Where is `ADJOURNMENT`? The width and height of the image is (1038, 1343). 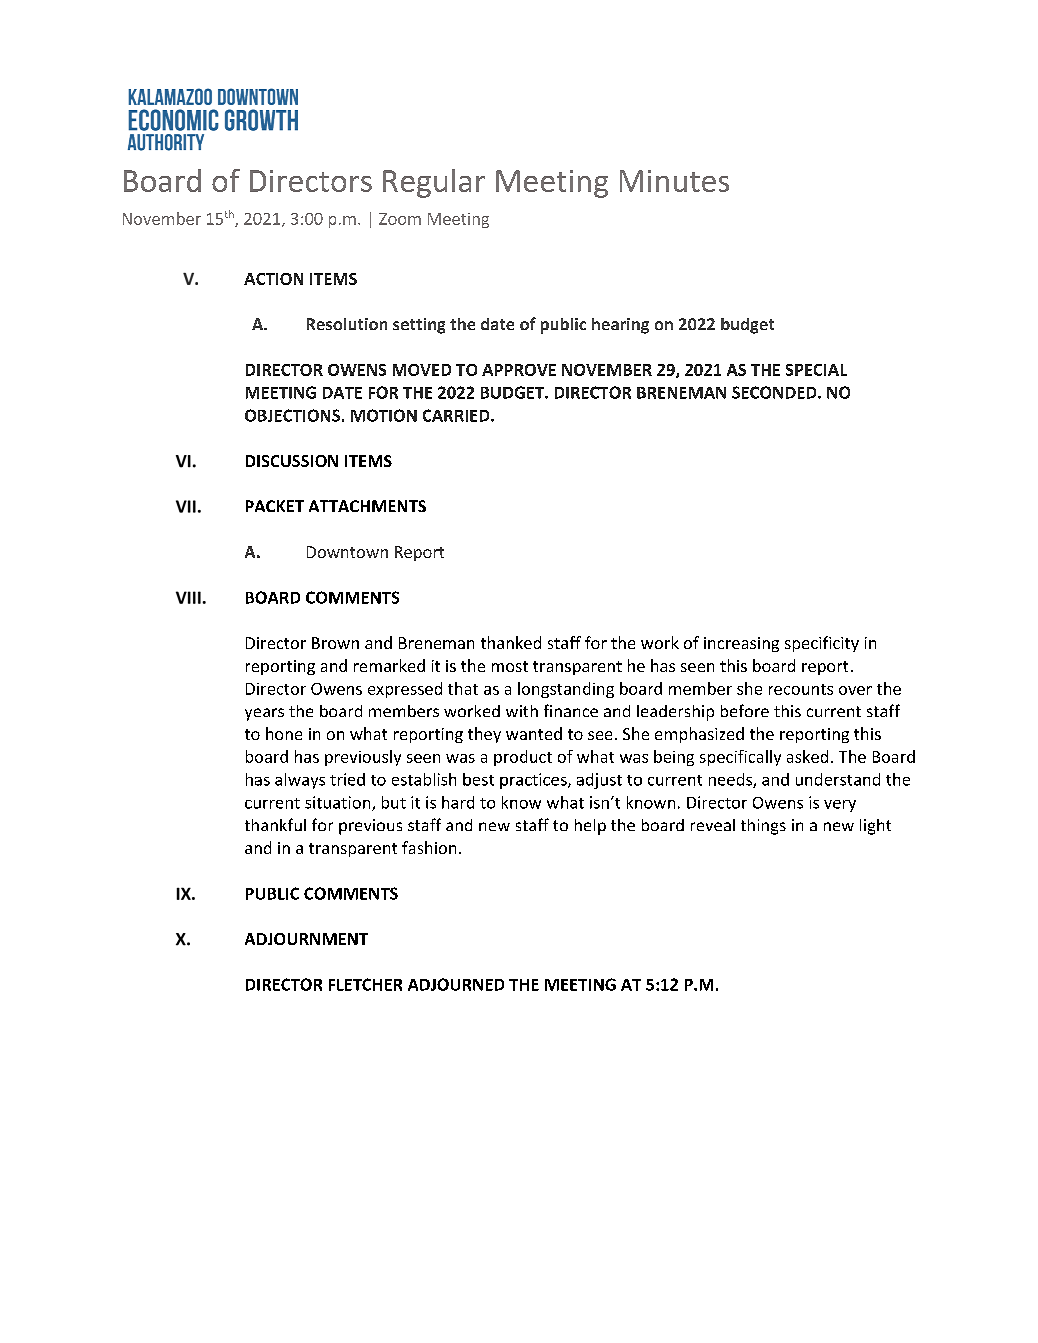
ADJOURNMENT is located at coordinates (306, 939).
